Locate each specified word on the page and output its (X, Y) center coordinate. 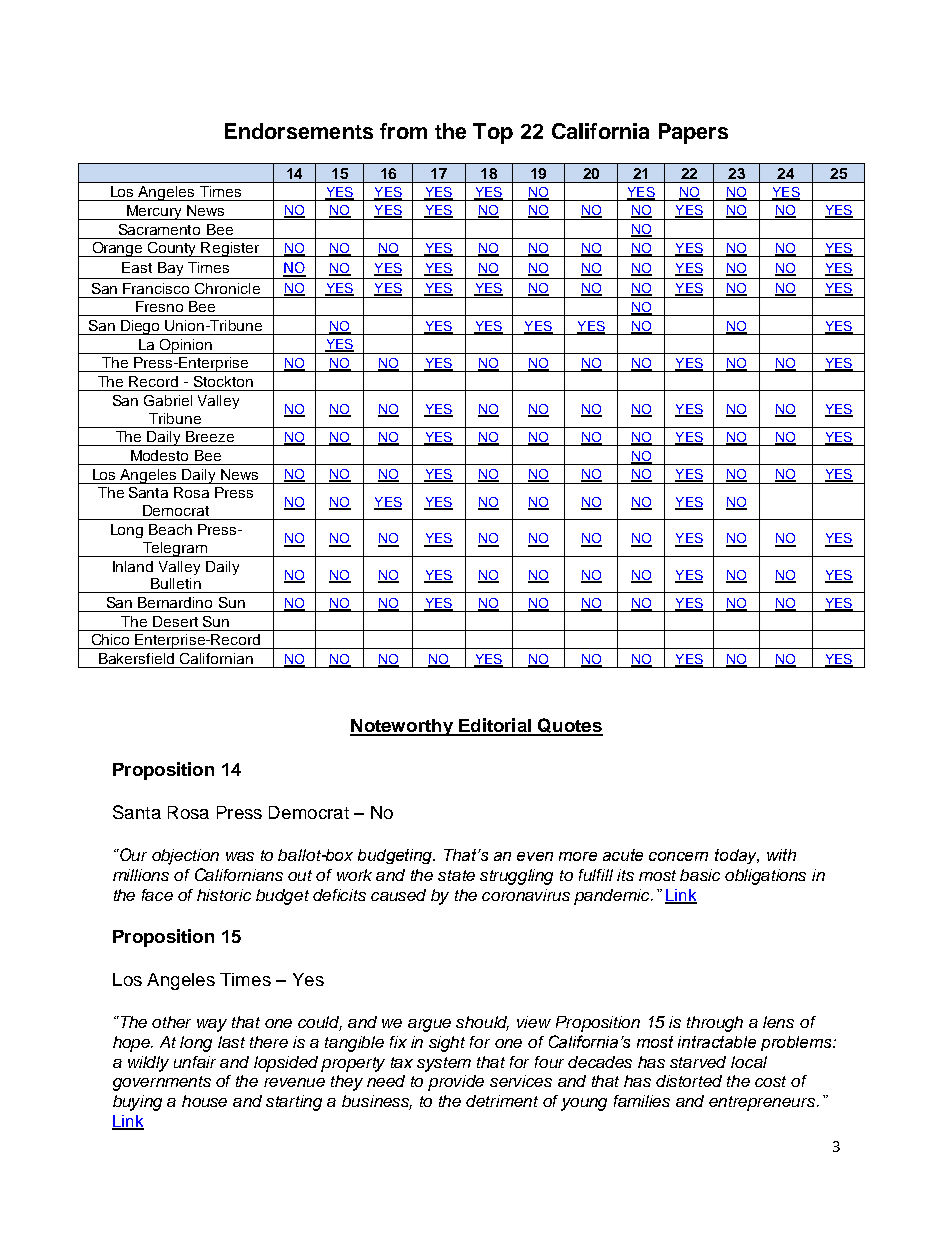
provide (456, 1083)
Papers (693, 133)
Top (493, 133)
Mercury (154, 212)
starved (698, 1062)
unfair (195, 1062)
